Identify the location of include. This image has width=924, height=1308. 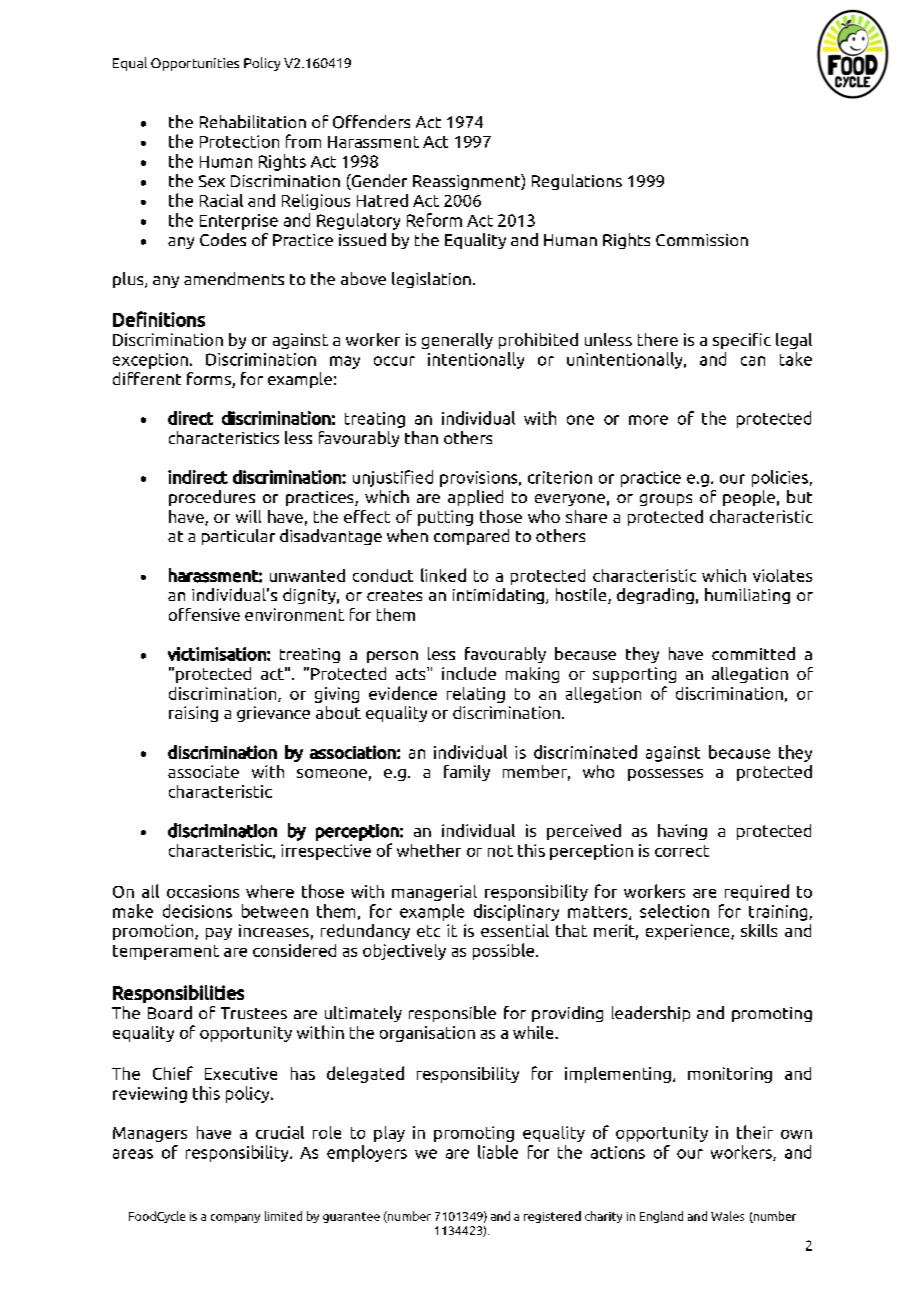
(469, 673).
